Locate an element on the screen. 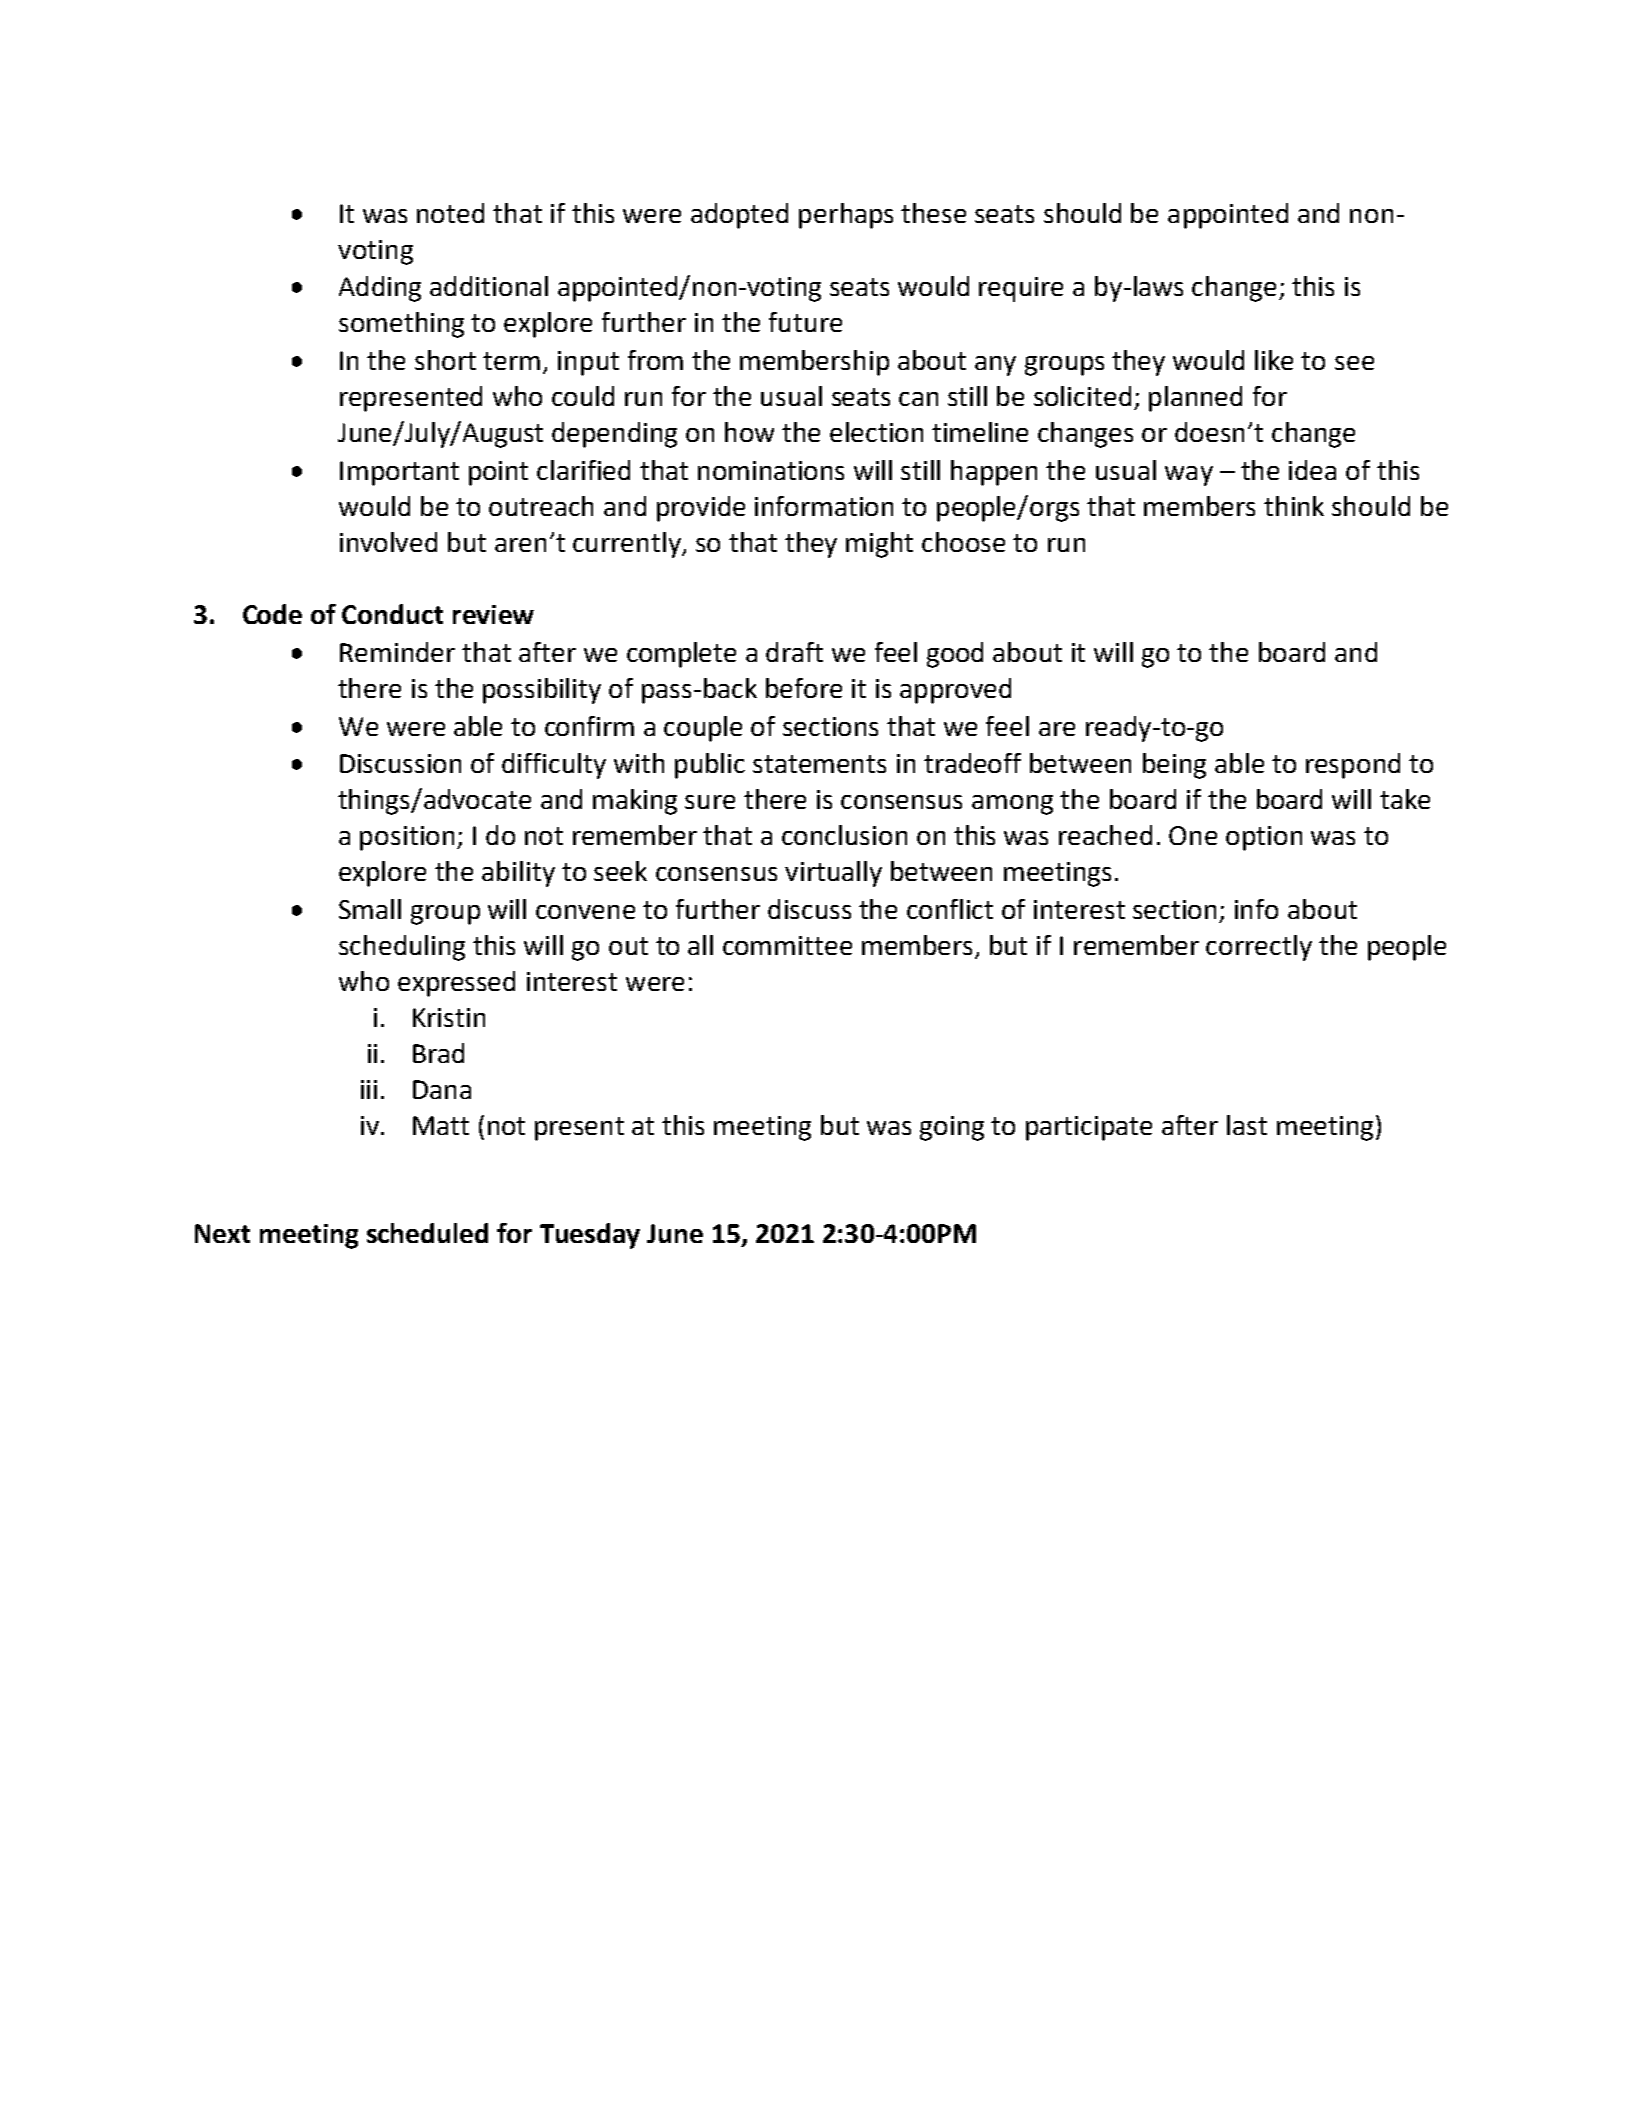 Image resolution: width=1643 pixels, height=2126 pixels. nominations is located at coordinates (771, 470).
